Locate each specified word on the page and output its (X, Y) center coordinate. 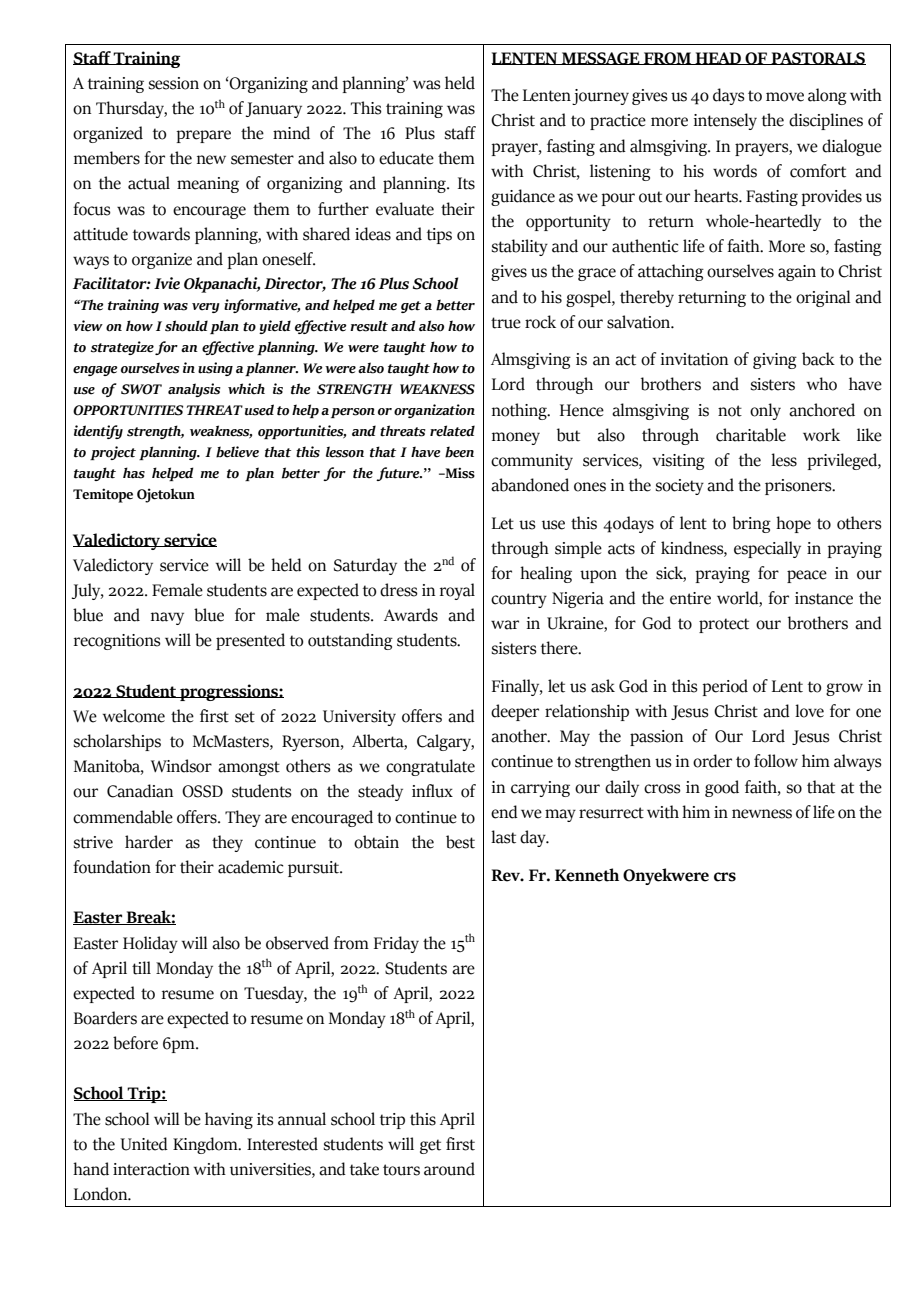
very (206, 308)
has (134, 473)
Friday (396, 944)
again (797, 273)
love (809, 711)
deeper (515, 712)
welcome (134, 716)
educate (406, 158)
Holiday (150, 944)
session (174, 83)
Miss (459, 473)
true (506, 323)
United (144, 1144)
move (785, 97)
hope (793, 524)
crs (725, 877)
